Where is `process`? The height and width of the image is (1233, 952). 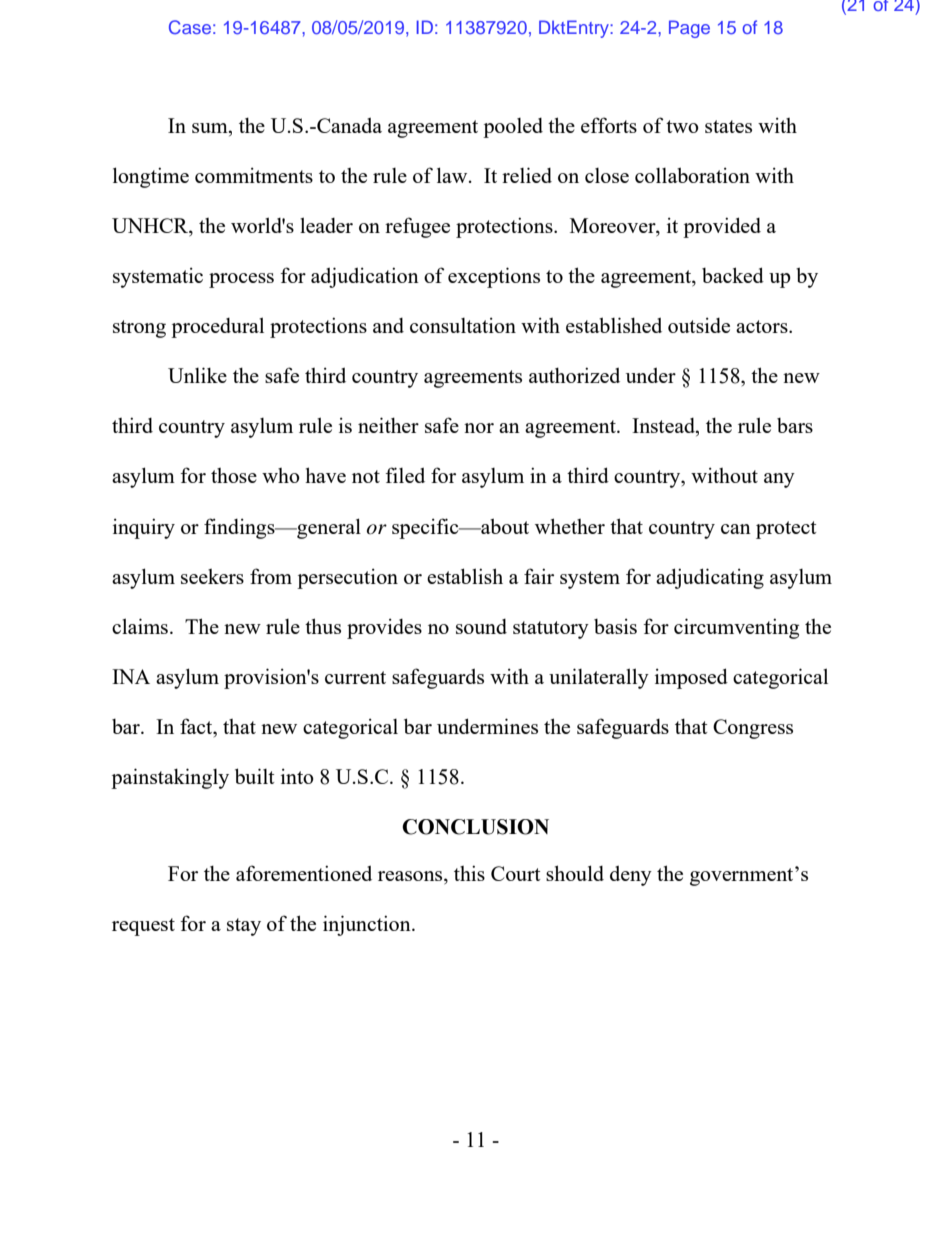 process is located at coordinates (241, 280).
